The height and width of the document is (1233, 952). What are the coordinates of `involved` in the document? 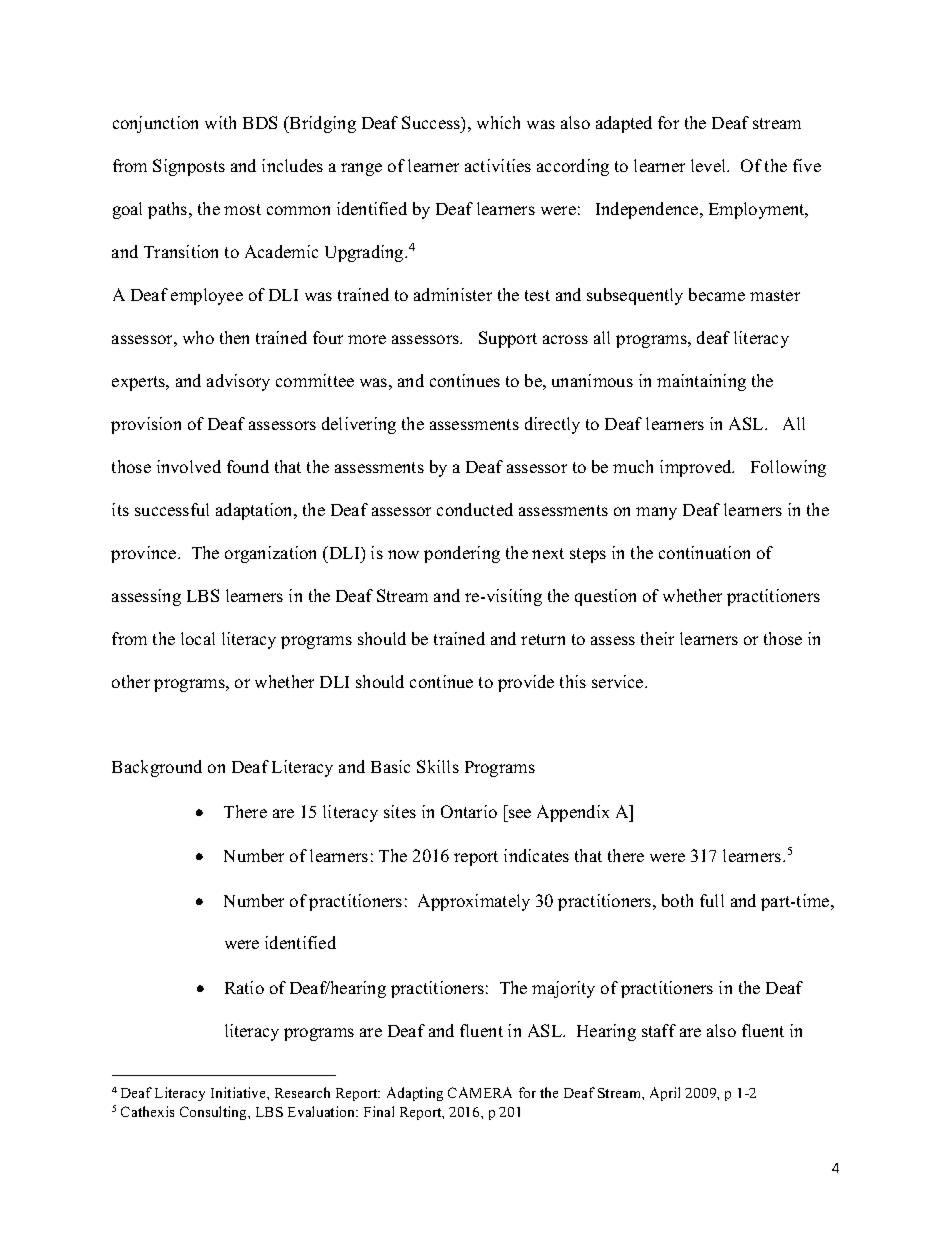 It's located at (189, 466).
